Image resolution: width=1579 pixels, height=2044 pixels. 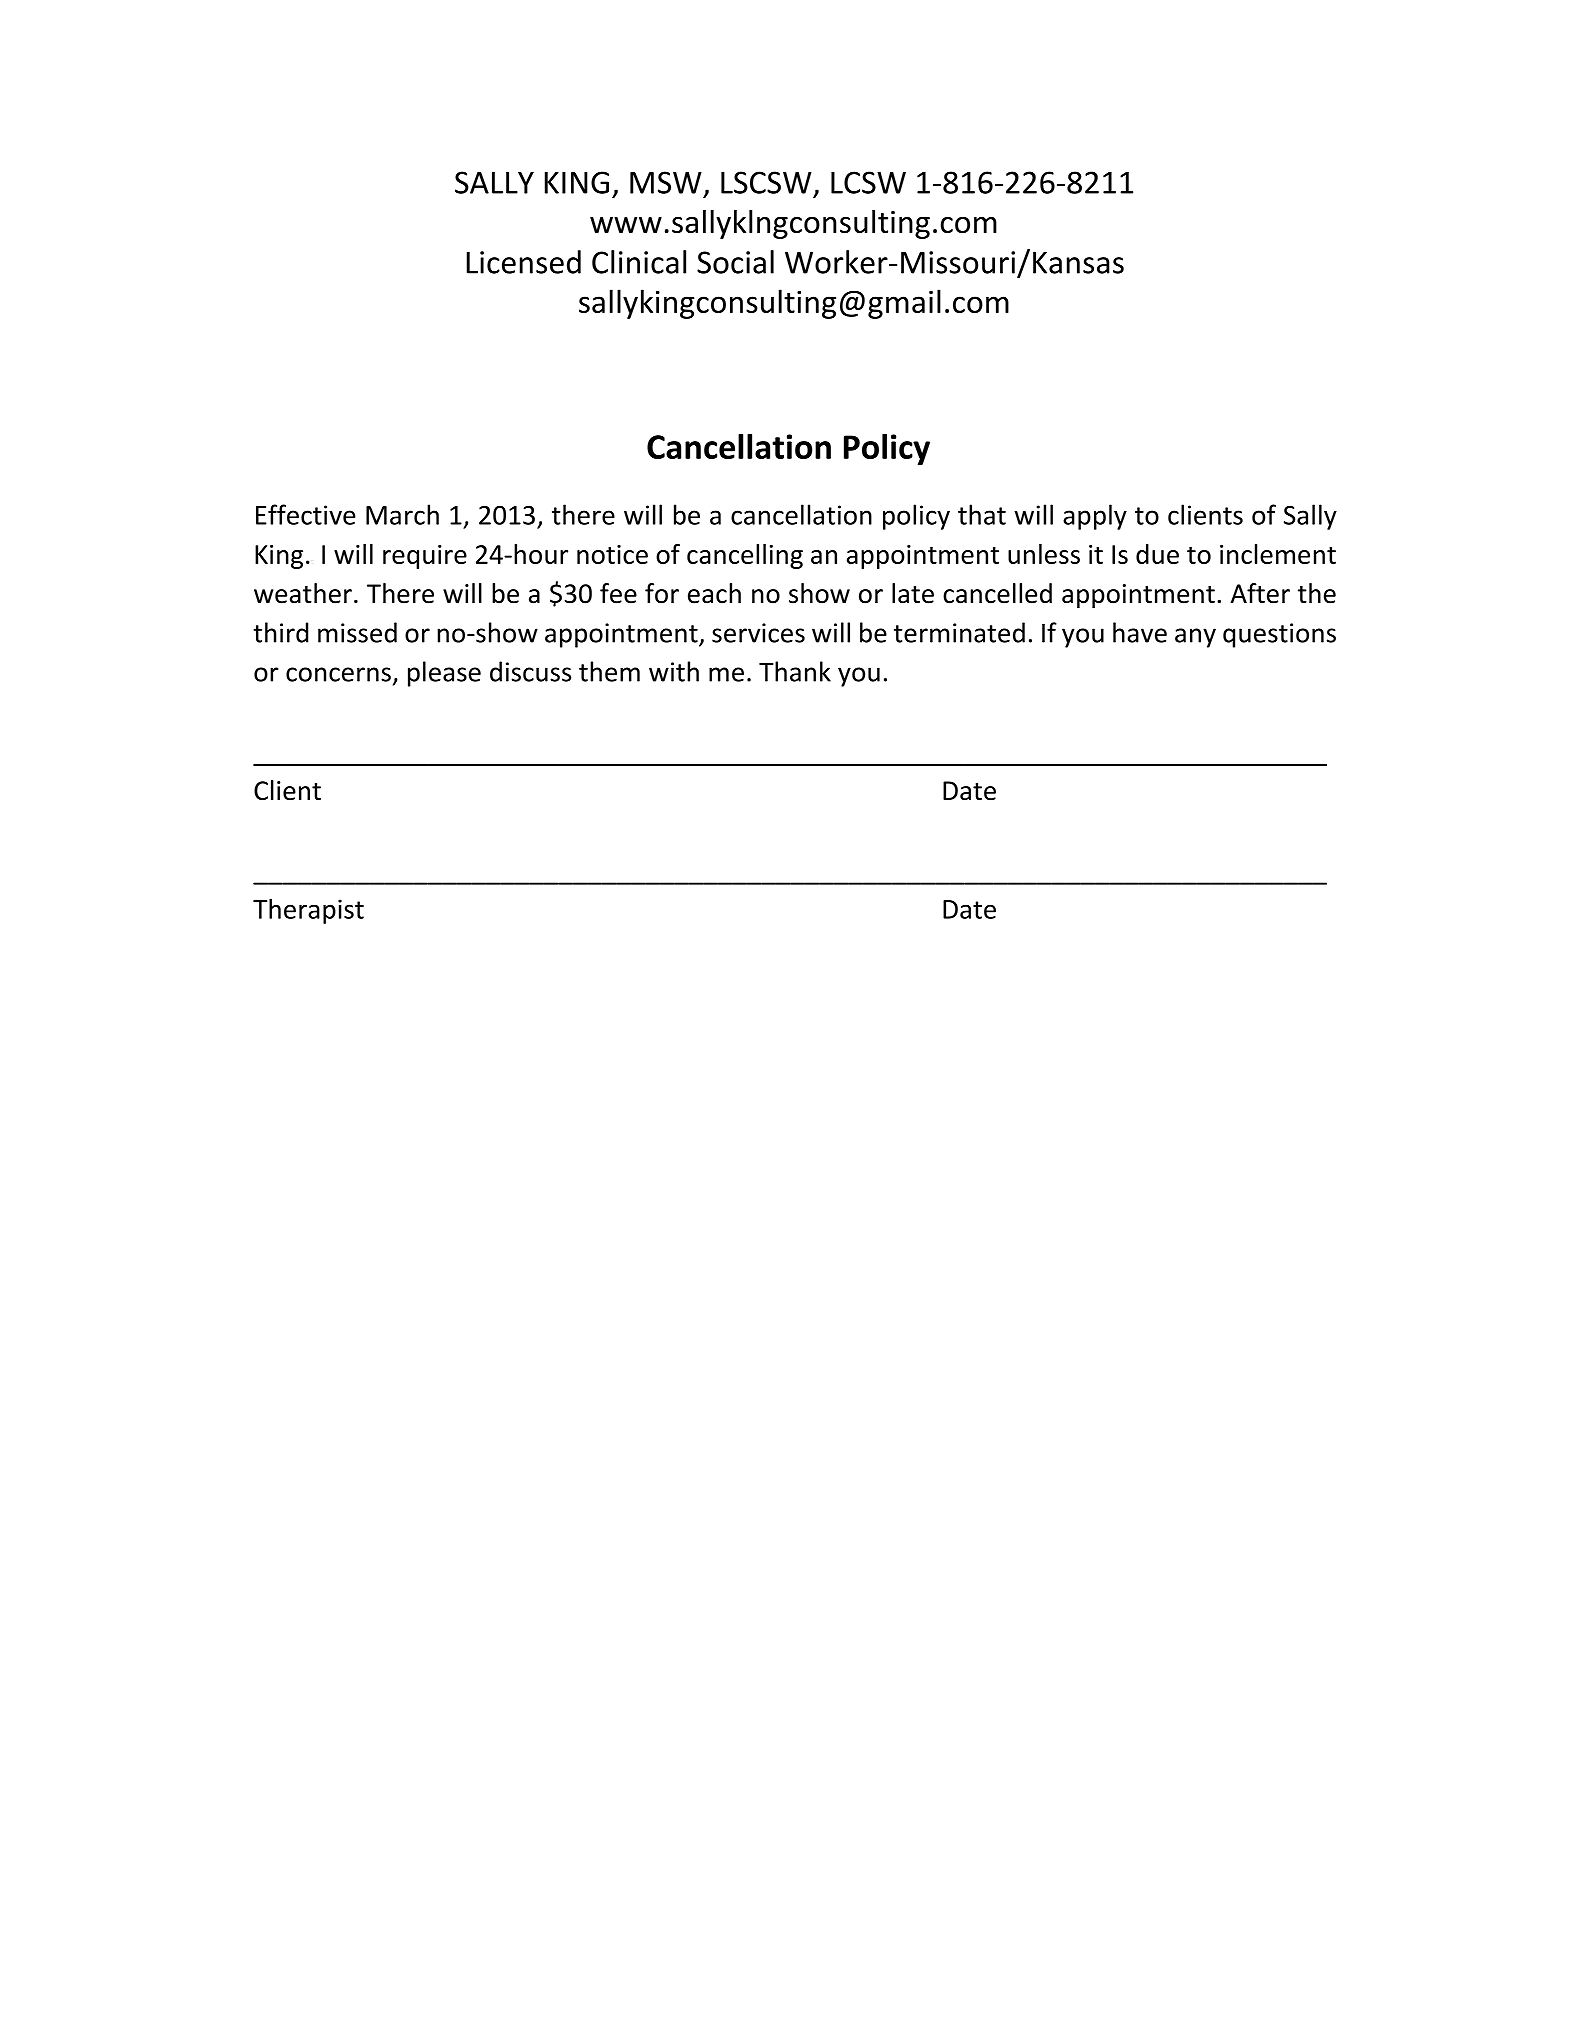 What do you see at coordinates (308, 911) in the screenshot?
I see `Therapist` at bounding box center [308, 911].
